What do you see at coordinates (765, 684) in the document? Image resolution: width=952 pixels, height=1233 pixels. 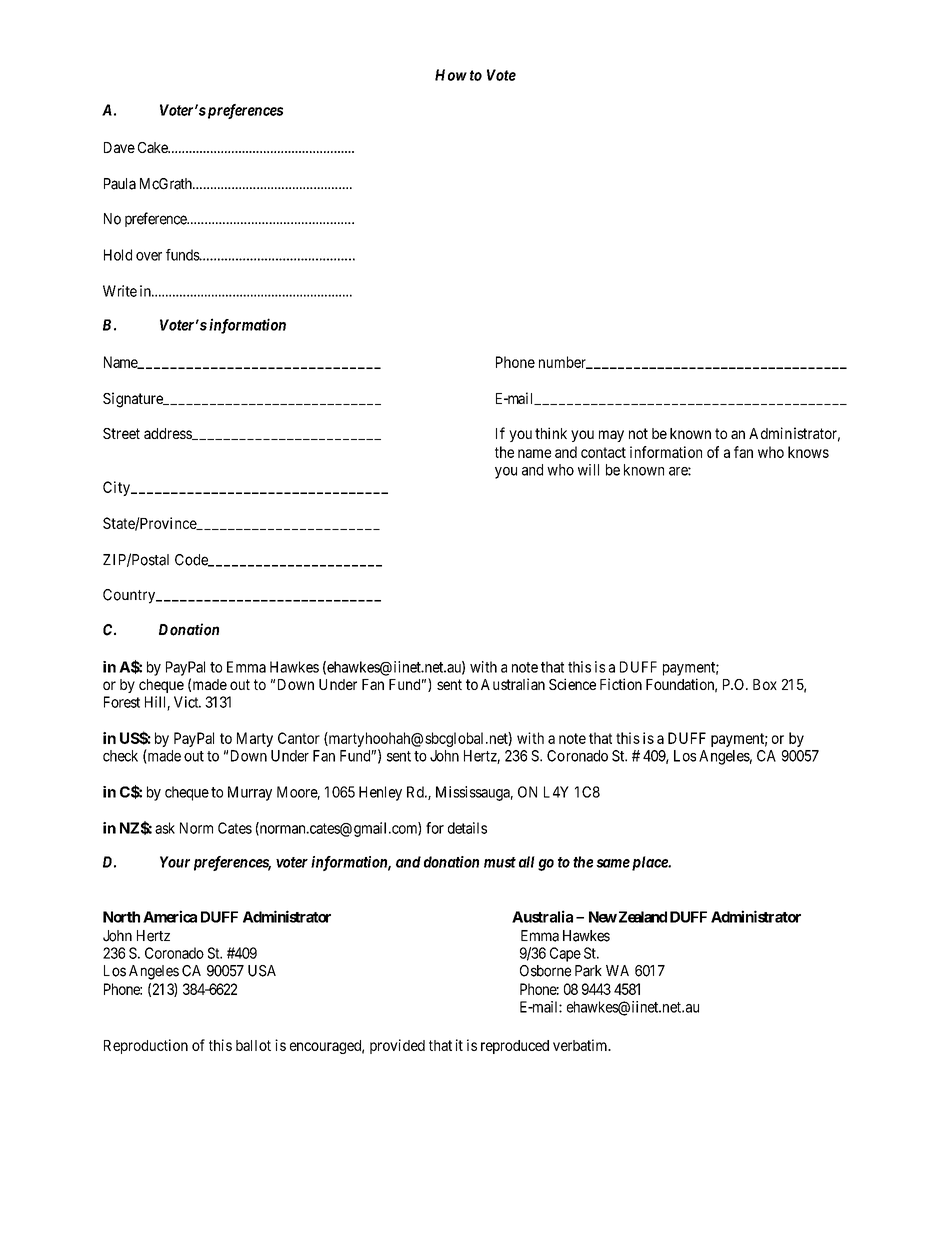 I see `Box` at bounding box center [765, 684].
